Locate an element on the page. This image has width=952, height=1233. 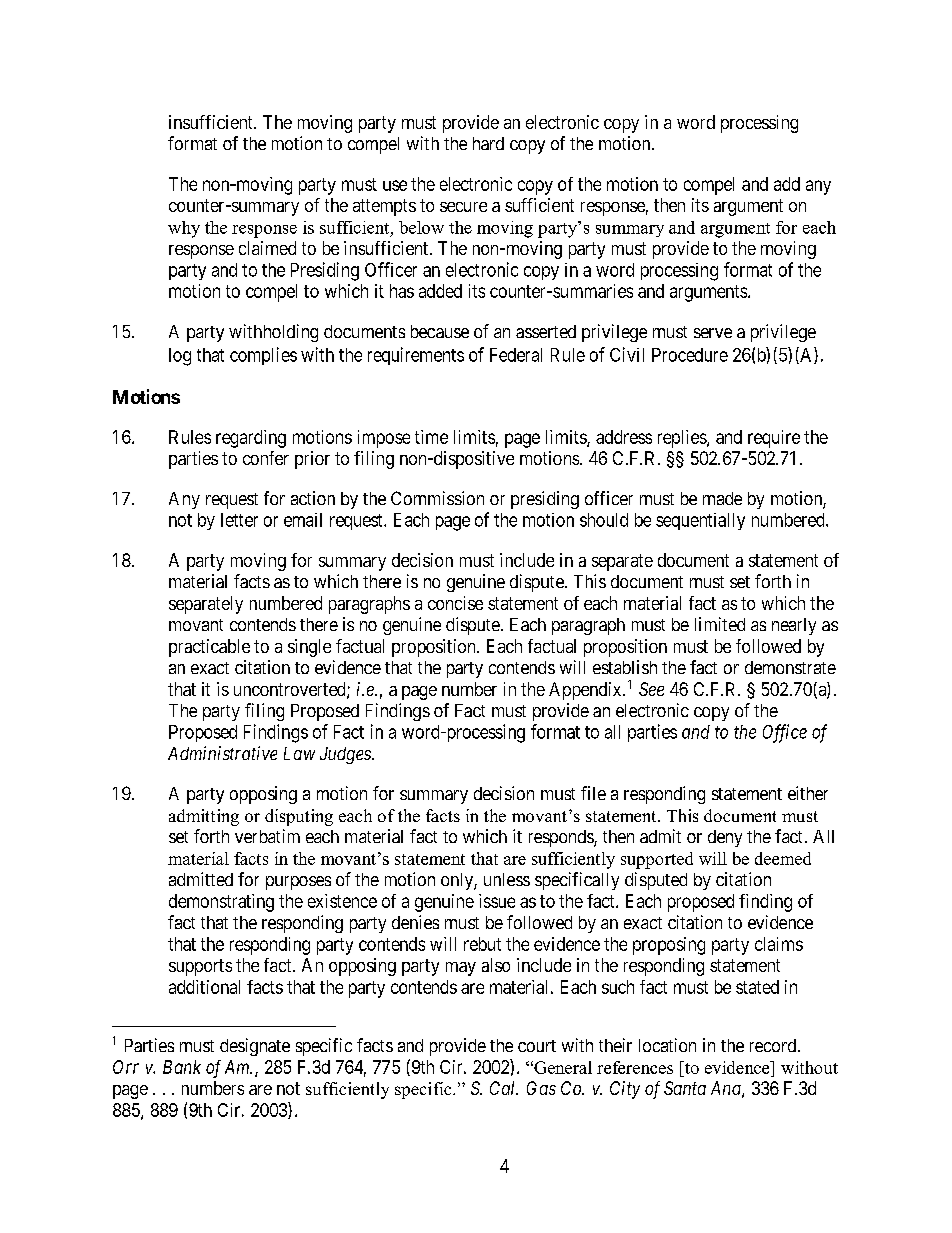
court is located at coordinates (537, 1046).
